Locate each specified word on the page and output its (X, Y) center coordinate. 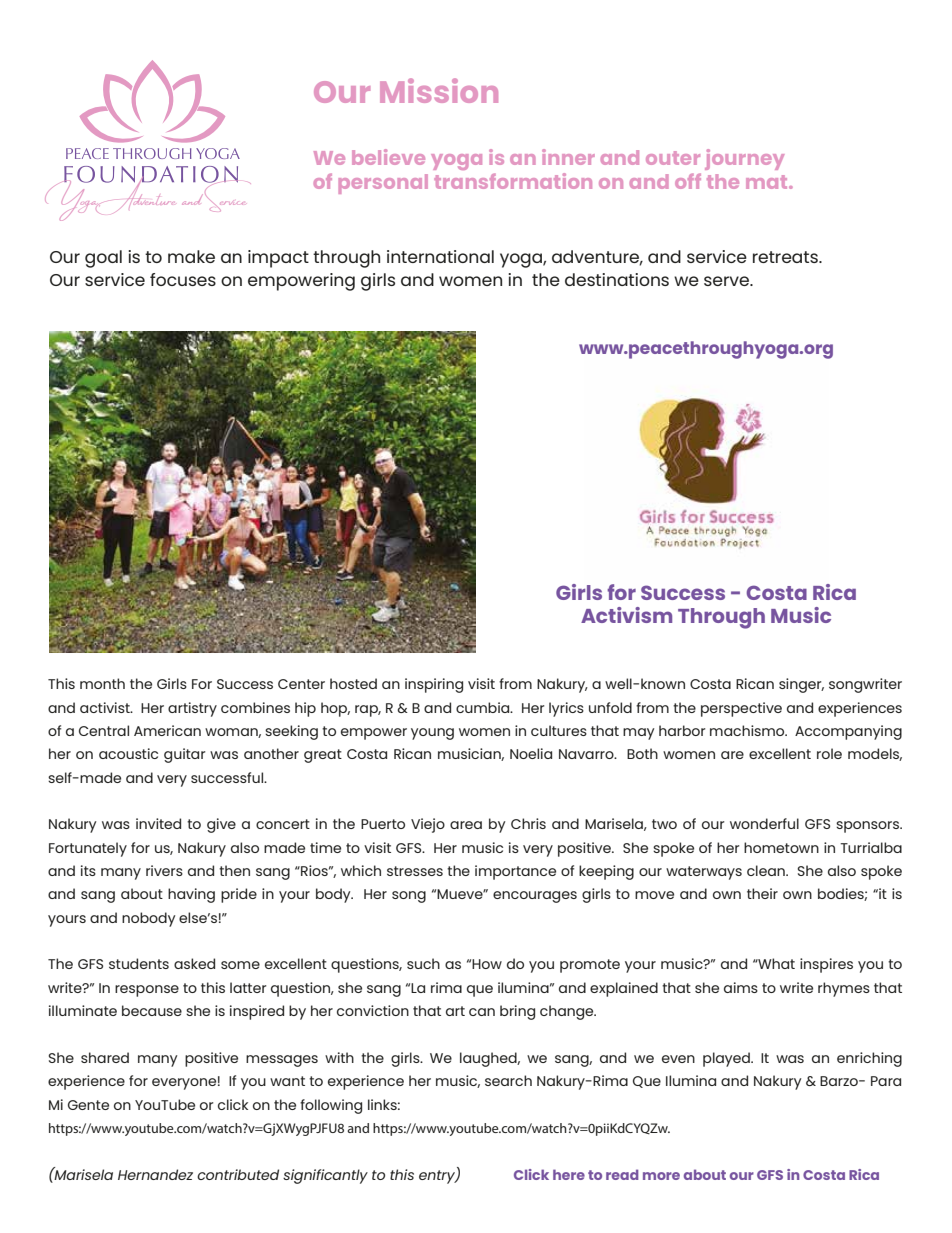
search (508, 1080)
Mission (439, 90)
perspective (741, 709)
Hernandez (155, 1174)
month (102, 683)
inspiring (434, 685)
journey (744, 159)
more (661, 1176)
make (191, 256)
